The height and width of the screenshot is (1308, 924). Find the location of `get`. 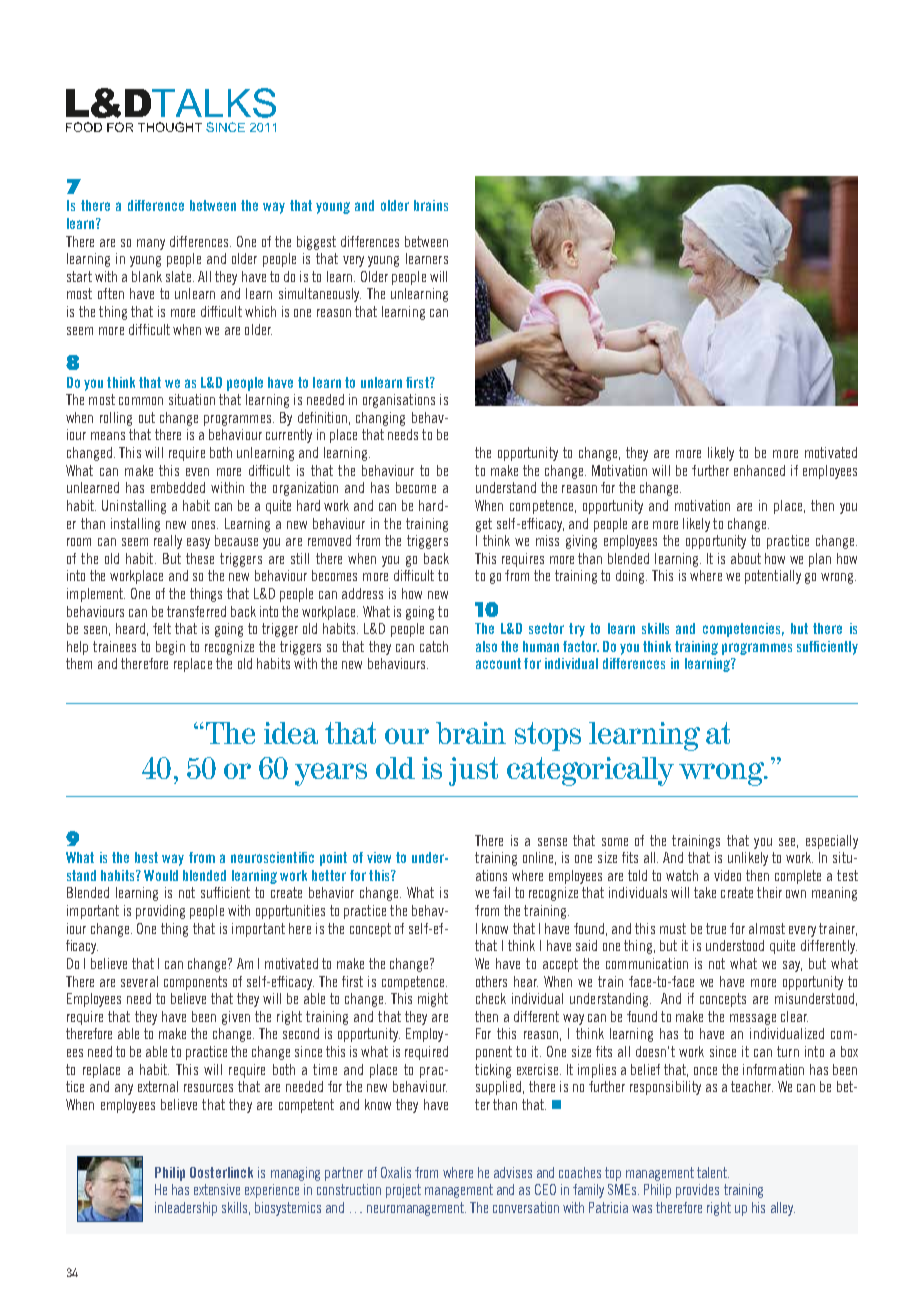

get is located at coordinates (484, 525).
